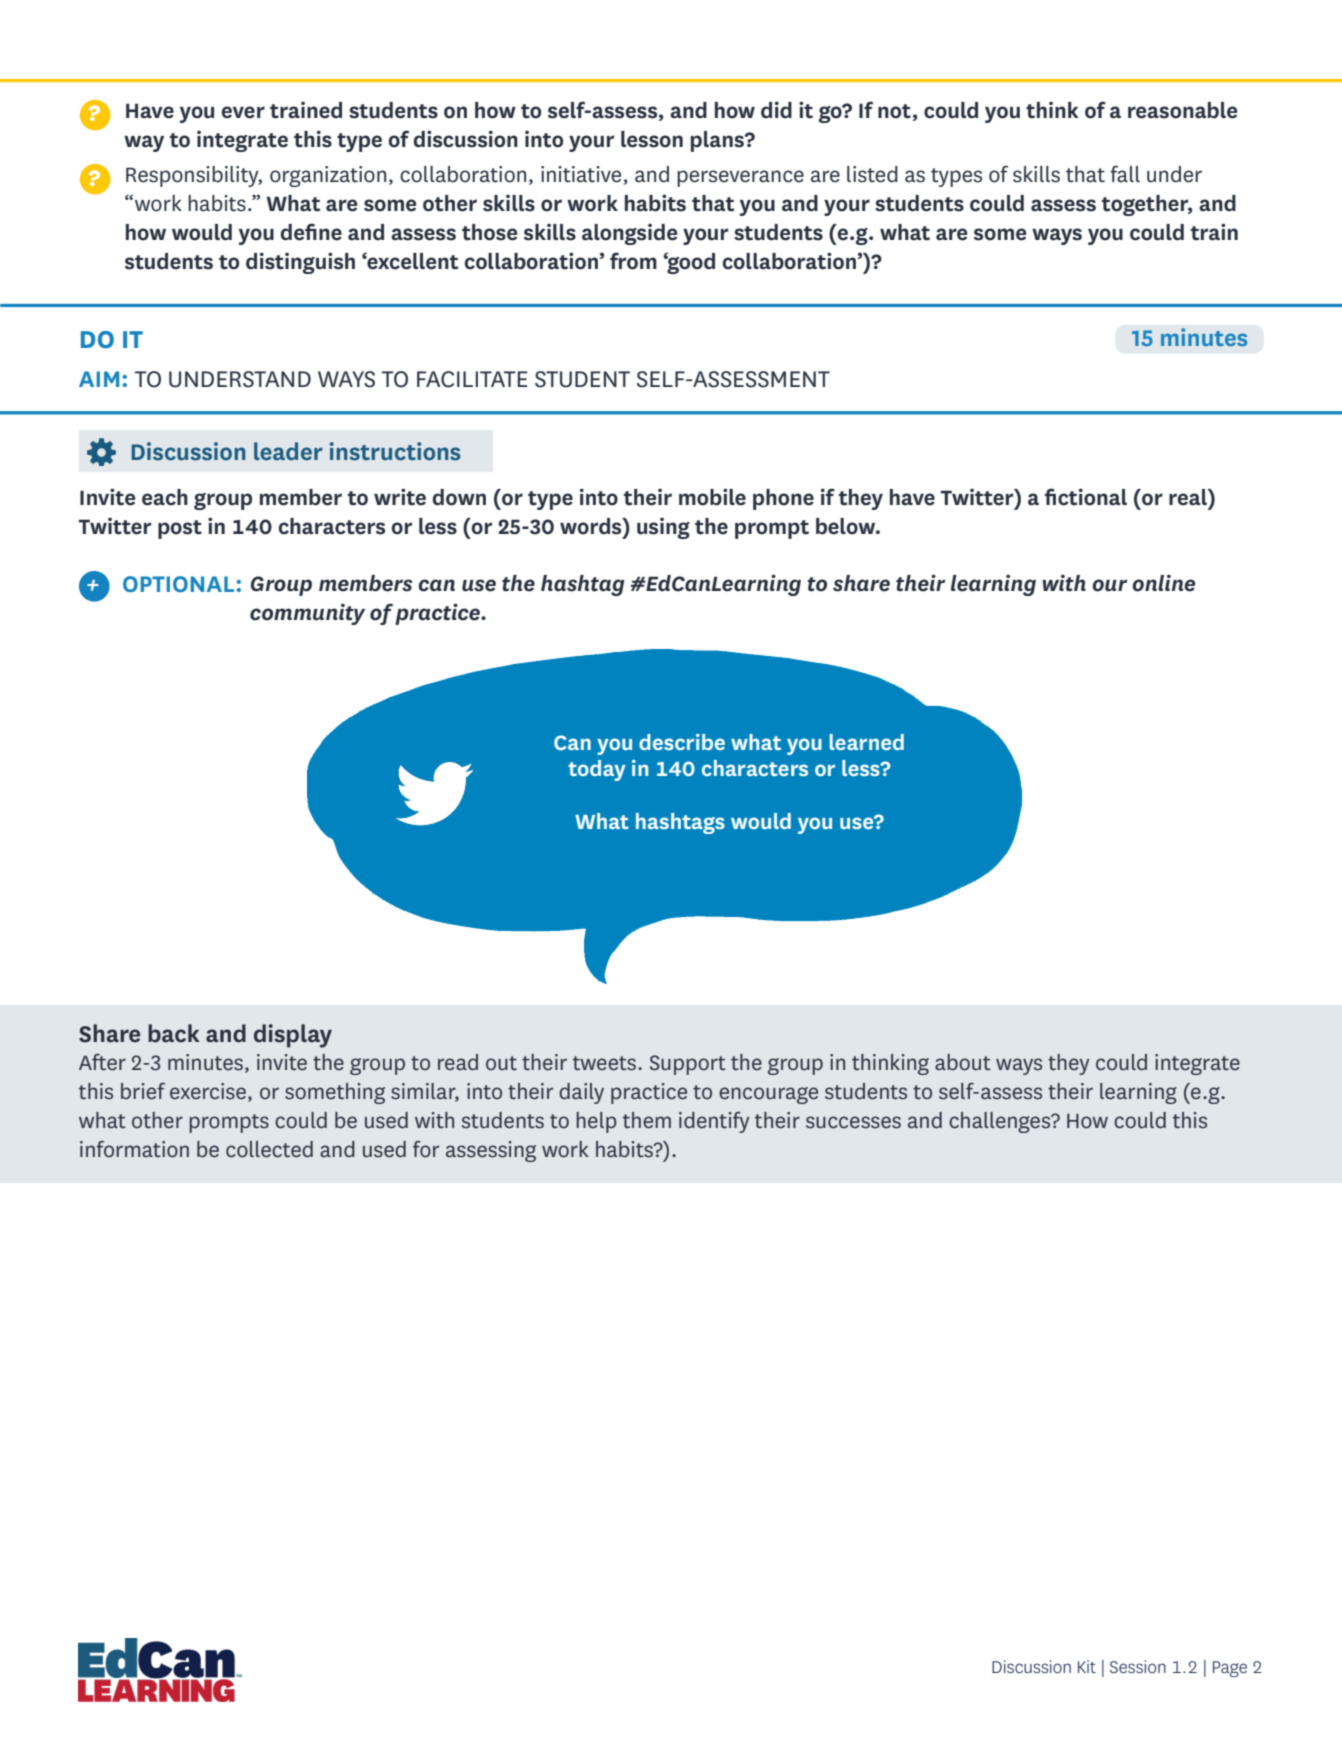 This screenshot has height=1737, width=1342. What do you see at coordinates (180, 529) in the screenshot?
I see `post` at bounding box center [180, 529].
